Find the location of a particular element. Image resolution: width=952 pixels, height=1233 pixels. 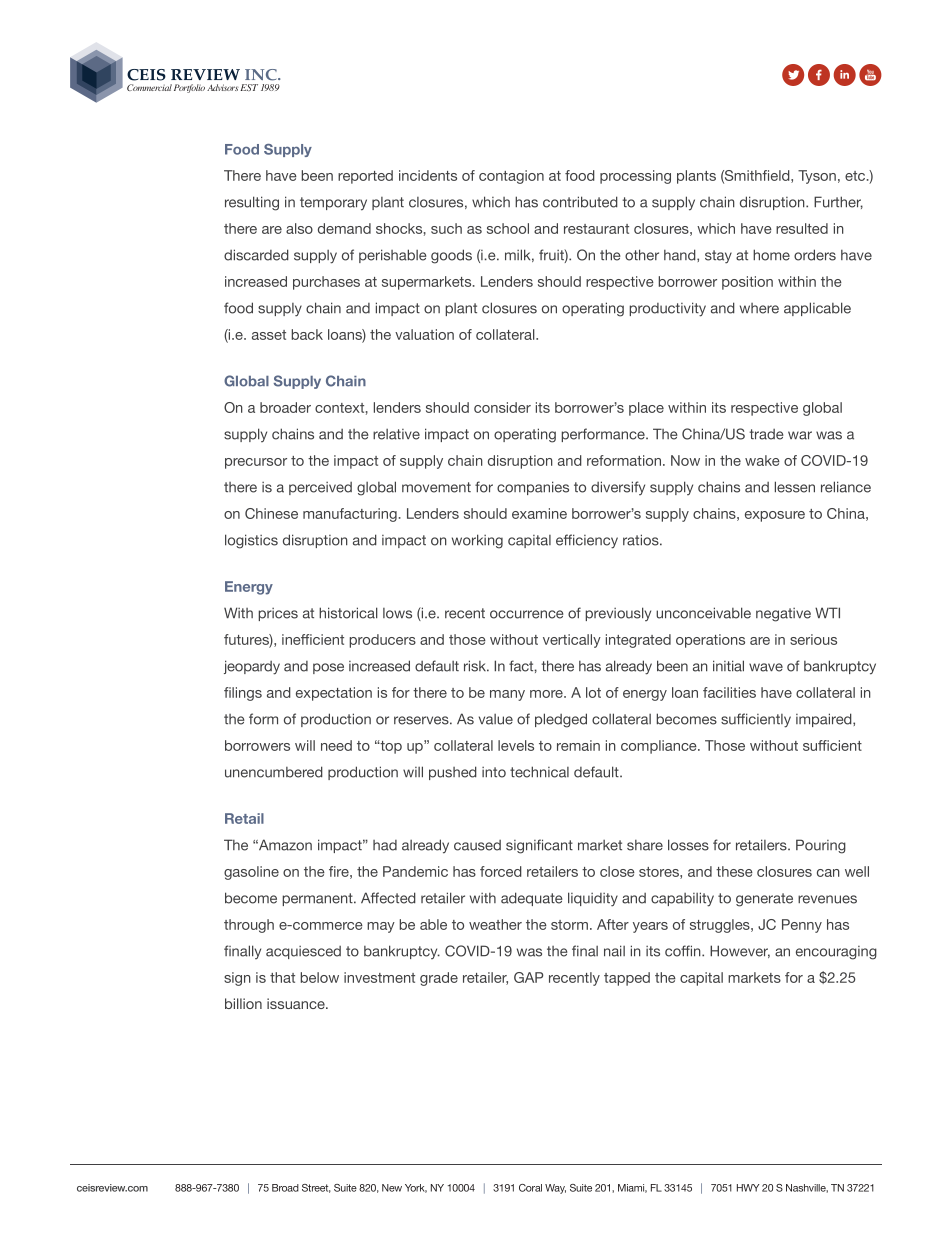

precursor is located at coordinates (256, 463).
